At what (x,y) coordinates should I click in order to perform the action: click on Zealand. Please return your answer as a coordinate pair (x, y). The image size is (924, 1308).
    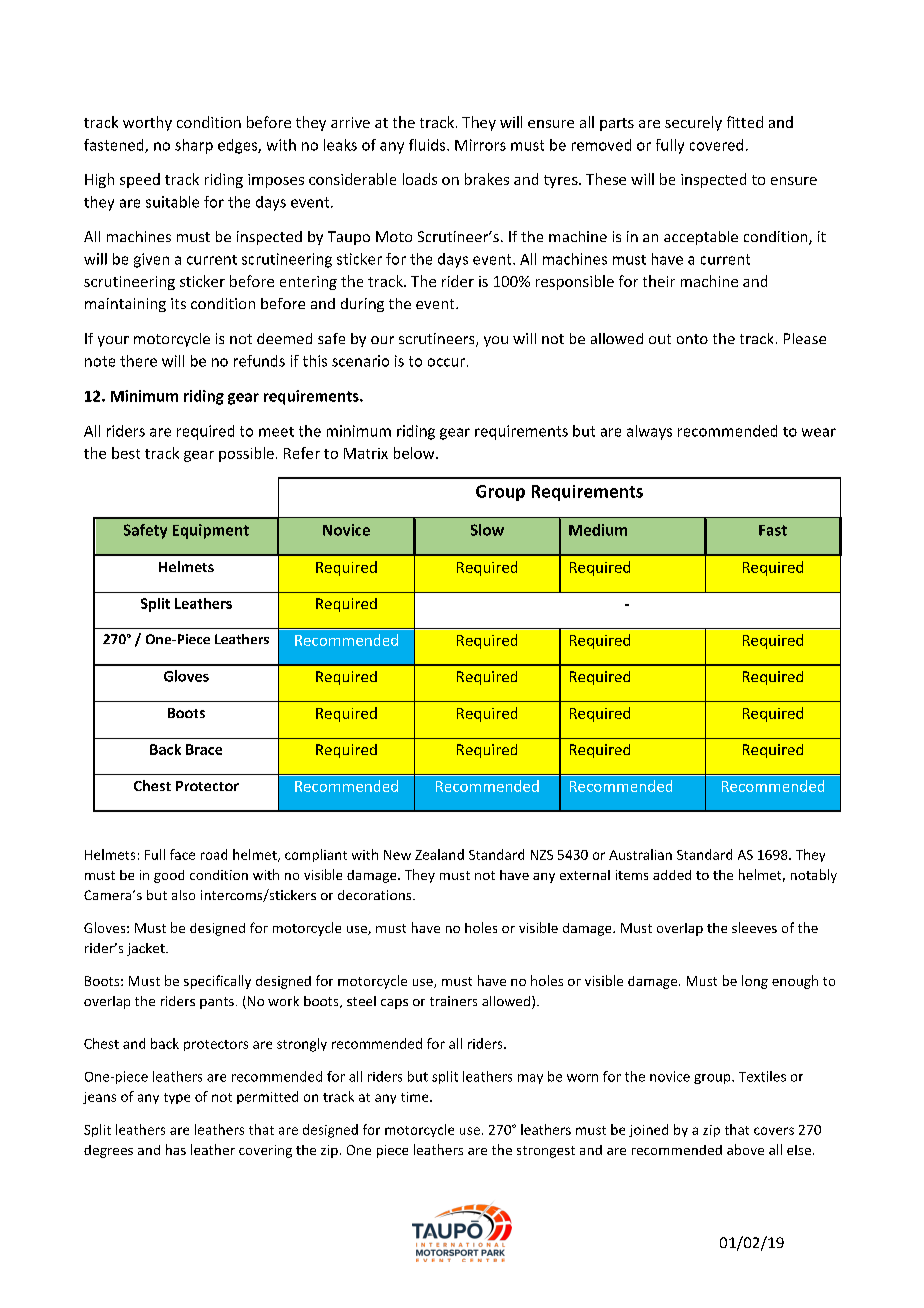
    Looking at the image, I should click on (439, 854).
